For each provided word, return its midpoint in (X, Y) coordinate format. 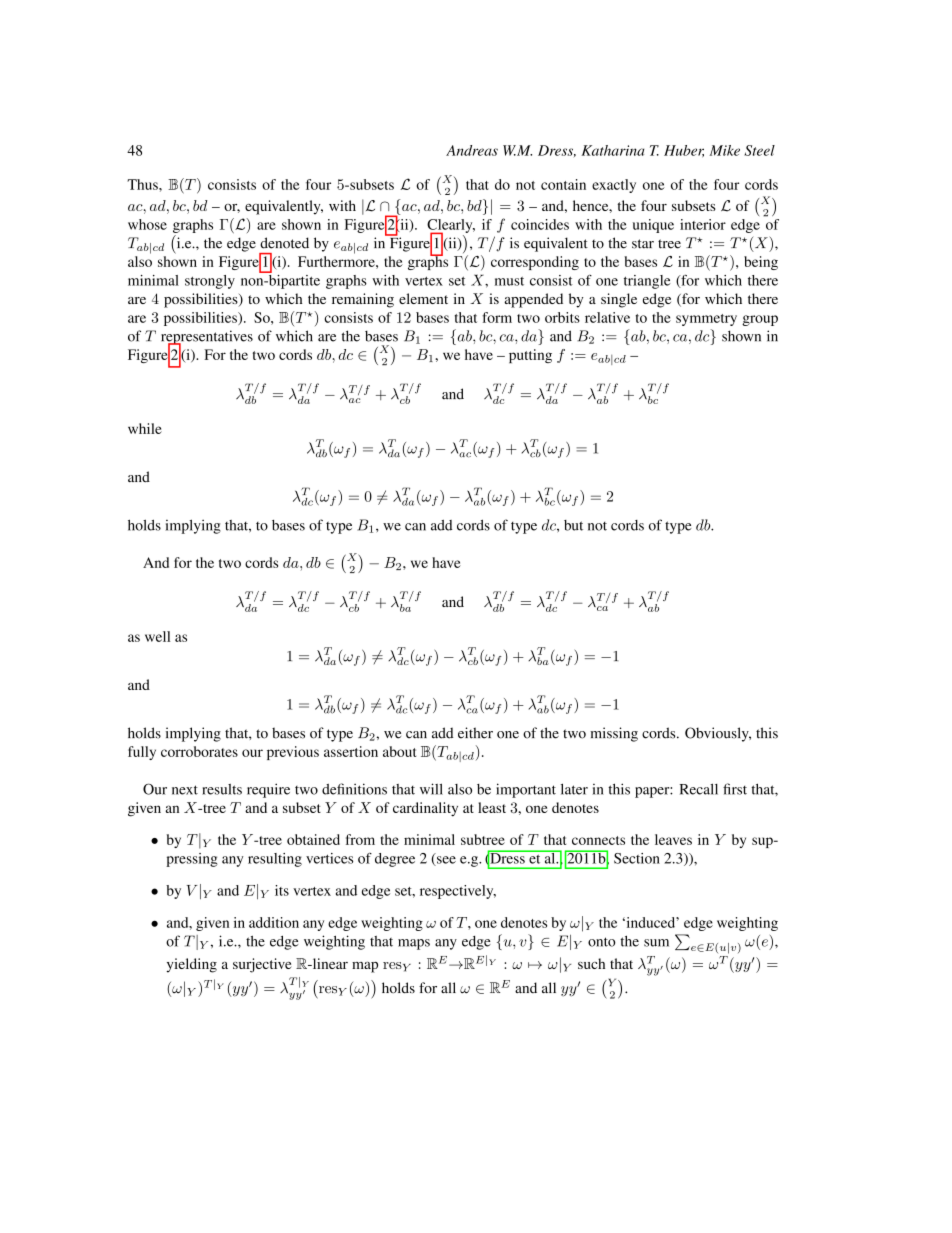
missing (614, 734)
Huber (684, 151)
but (573, 525)
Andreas (472, 150)
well (157, 636)
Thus (143, 184)
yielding (191, 965)
